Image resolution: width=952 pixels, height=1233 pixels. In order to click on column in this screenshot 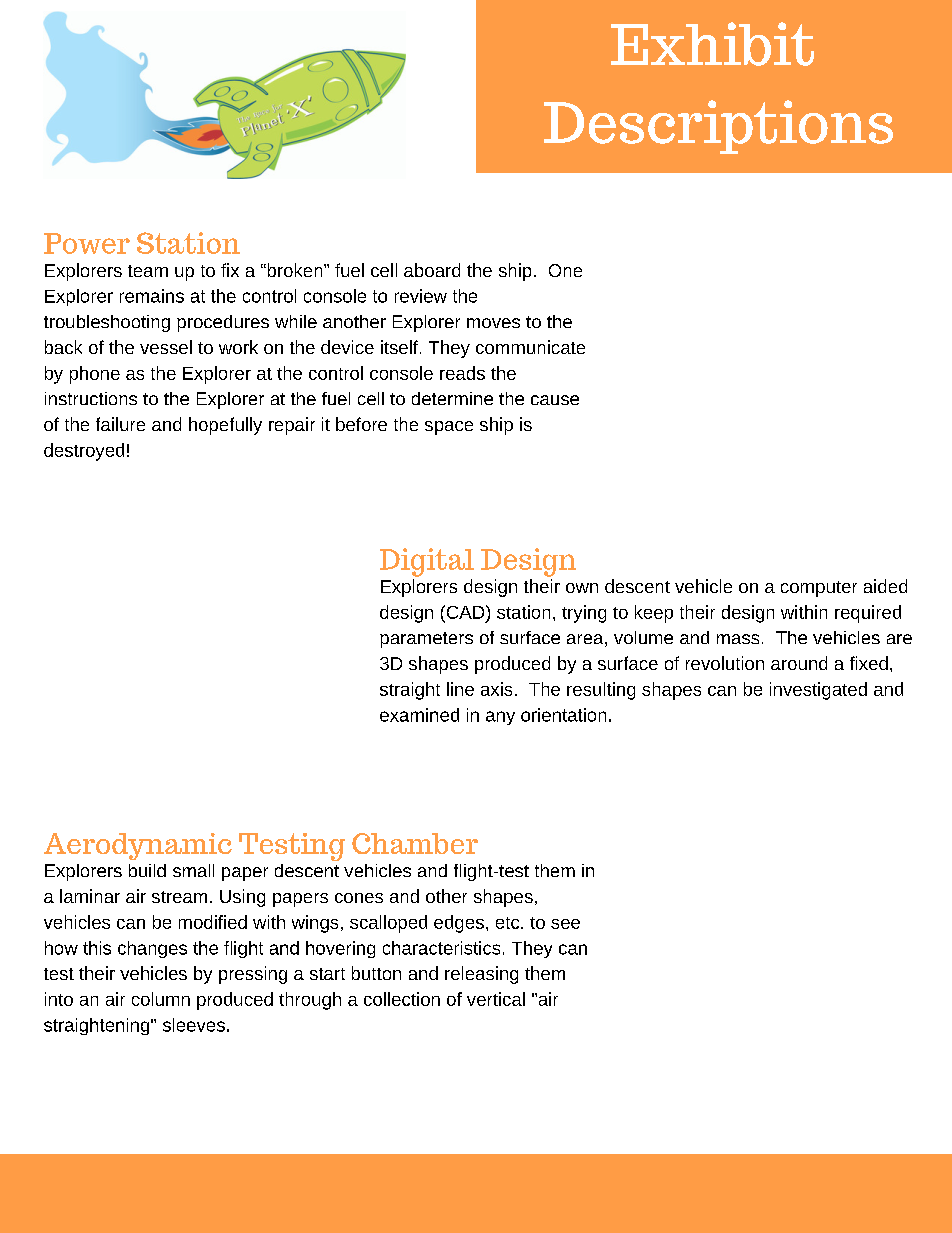, I will do `click(161, 999)`.
